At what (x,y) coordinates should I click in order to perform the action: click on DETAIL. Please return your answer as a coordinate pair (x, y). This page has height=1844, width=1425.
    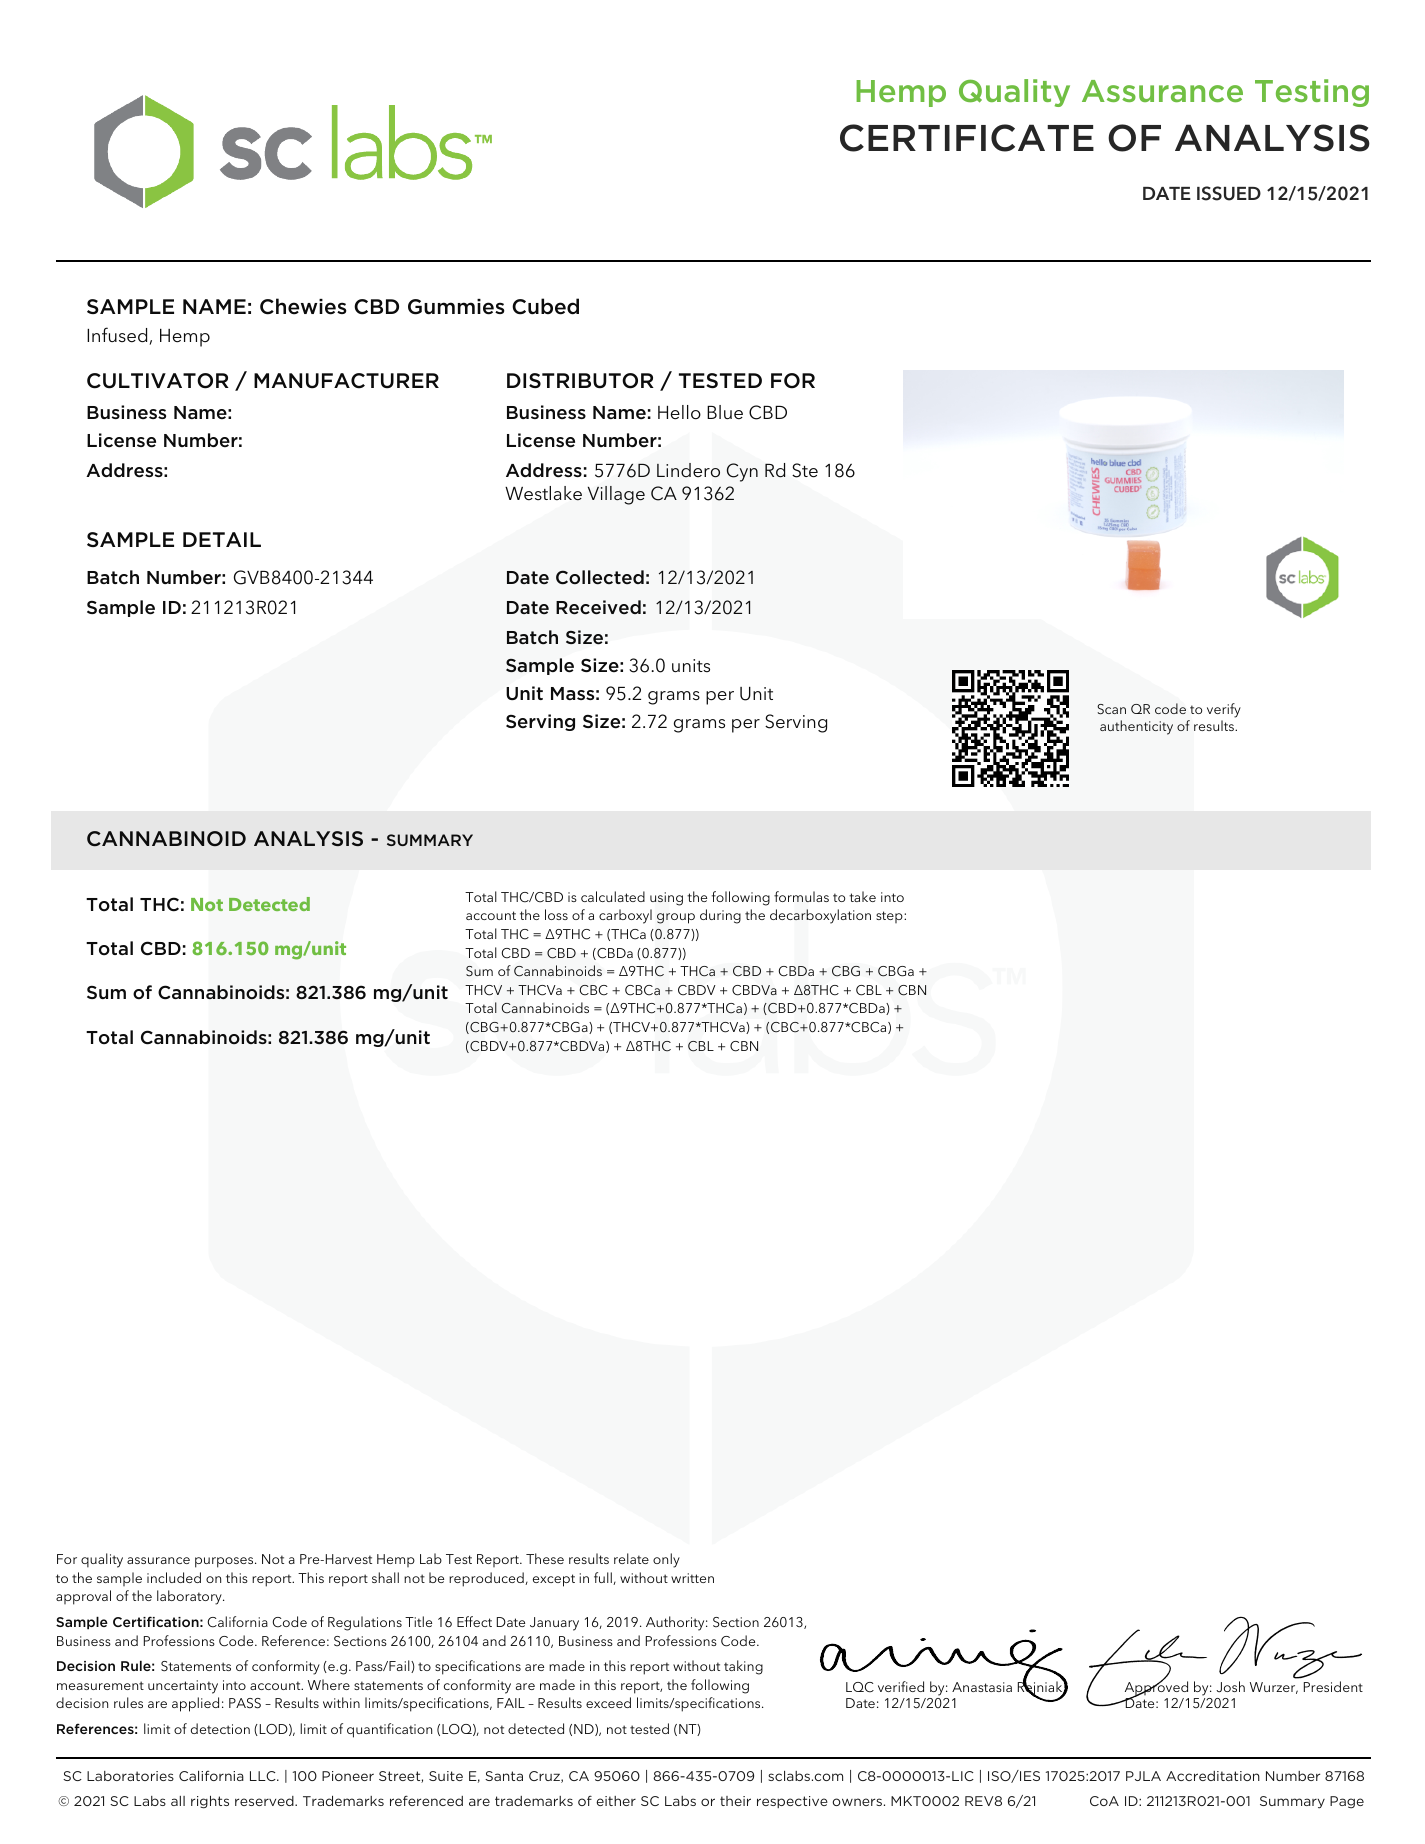
    Looking at the image, I should click on (222, 539).
